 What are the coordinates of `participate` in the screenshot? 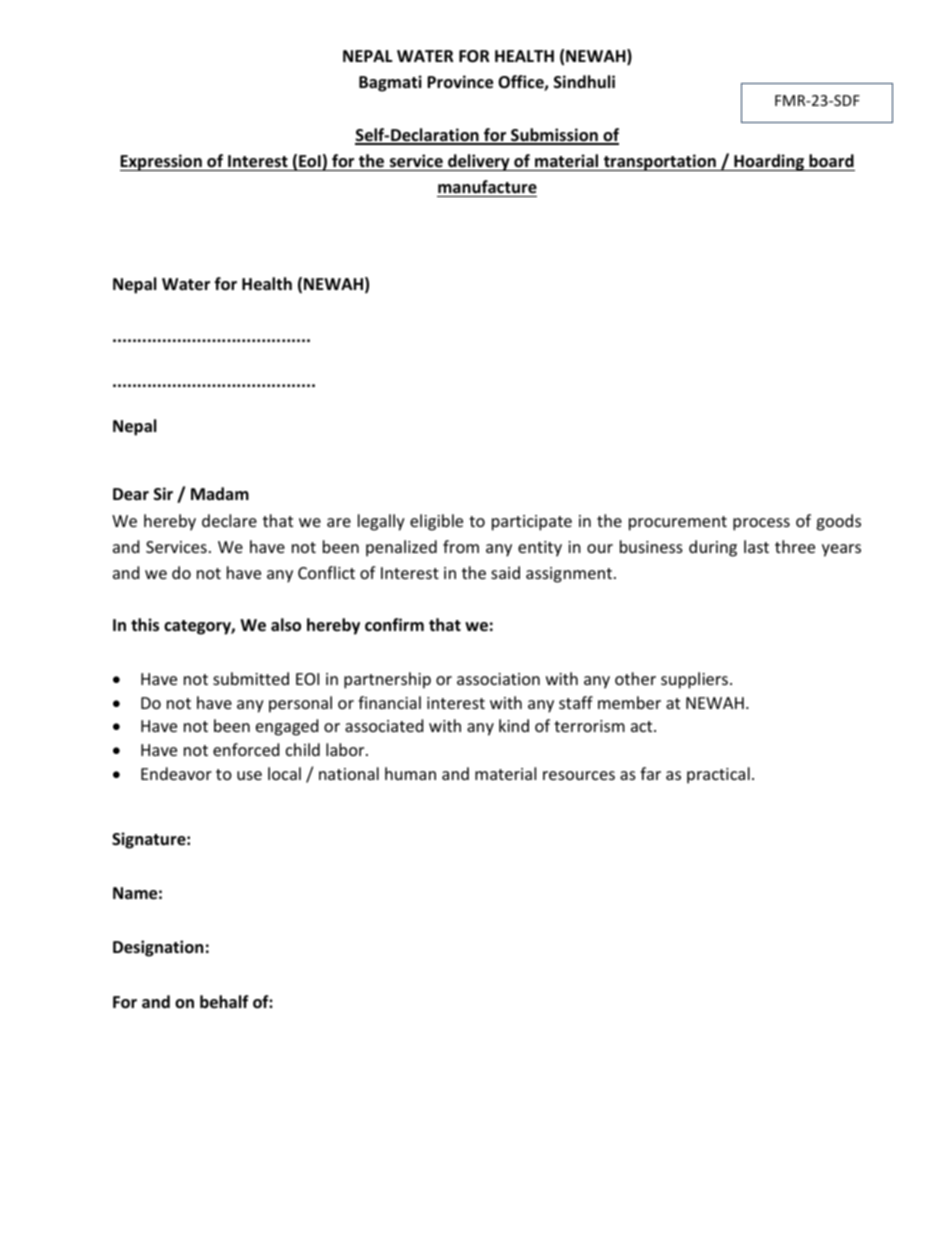 It's located at (532, 523).
